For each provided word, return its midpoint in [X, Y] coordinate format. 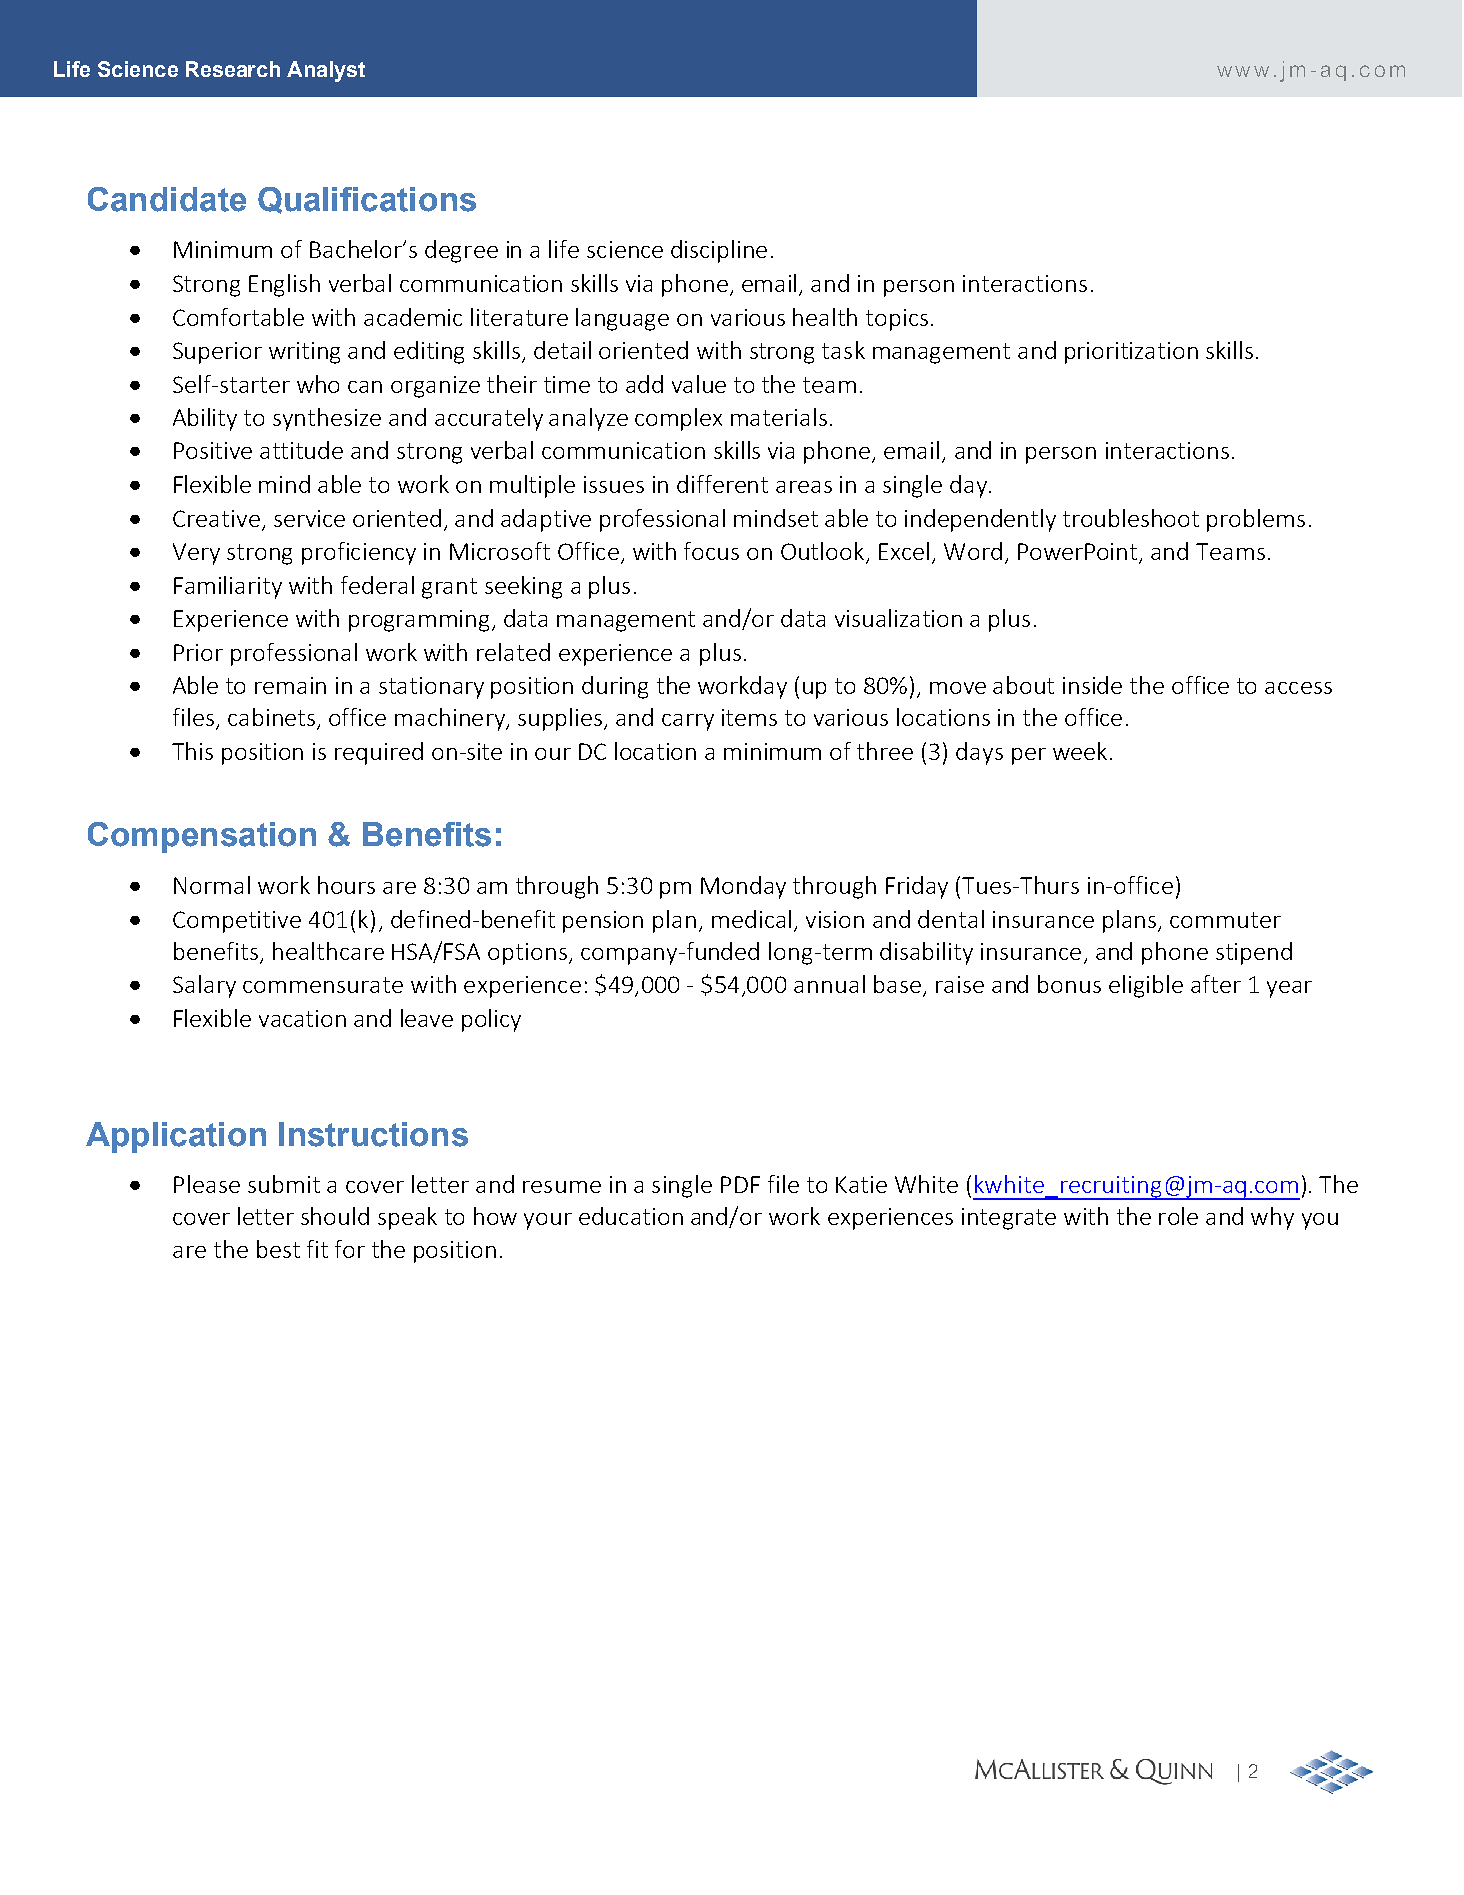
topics [897, 320]
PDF [740, 1184]
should [335, 1216]
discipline [719, 251]
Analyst [326, 71]
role [1178, 1216]
